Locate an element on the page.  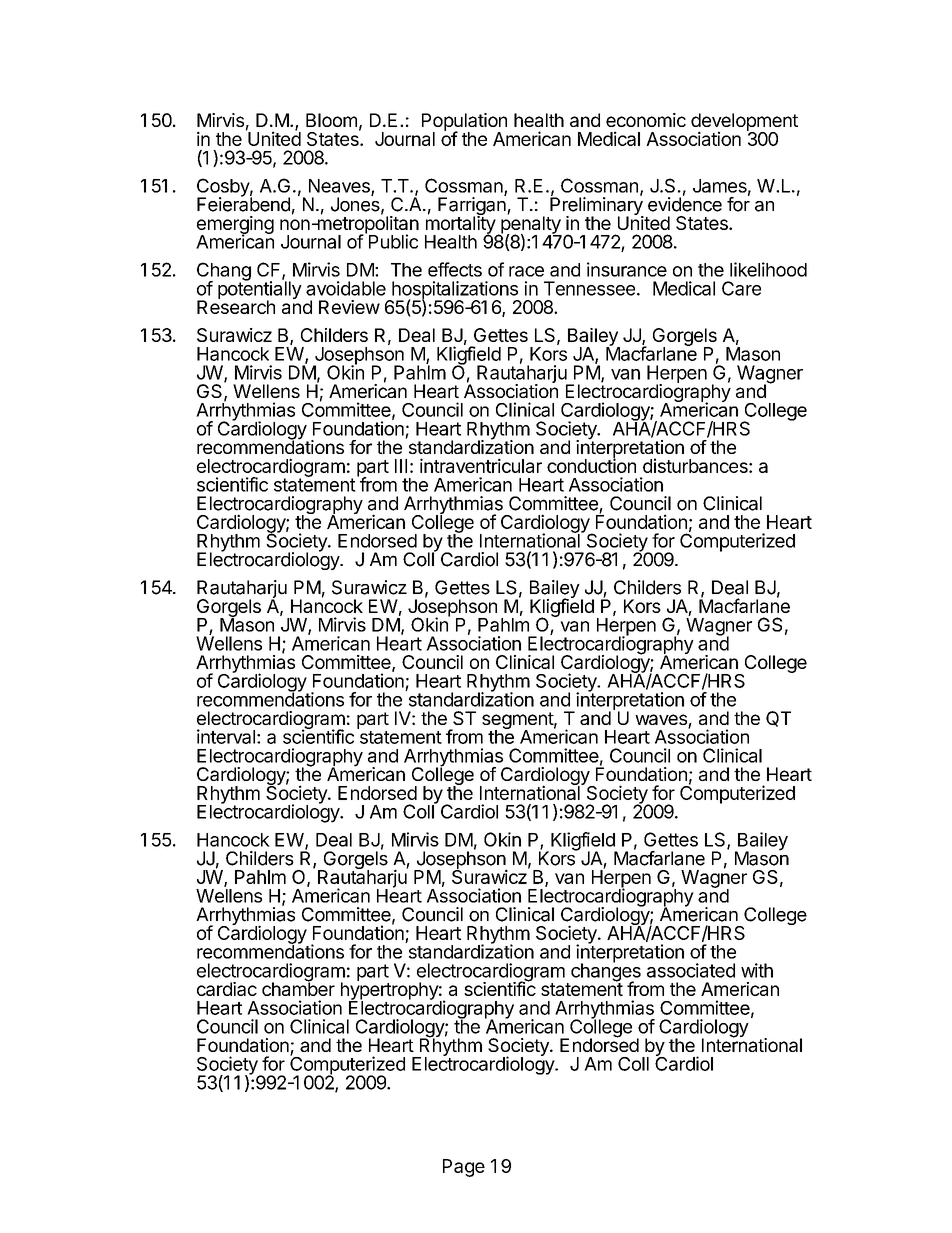
Population is located at coordinates (464, 123).
